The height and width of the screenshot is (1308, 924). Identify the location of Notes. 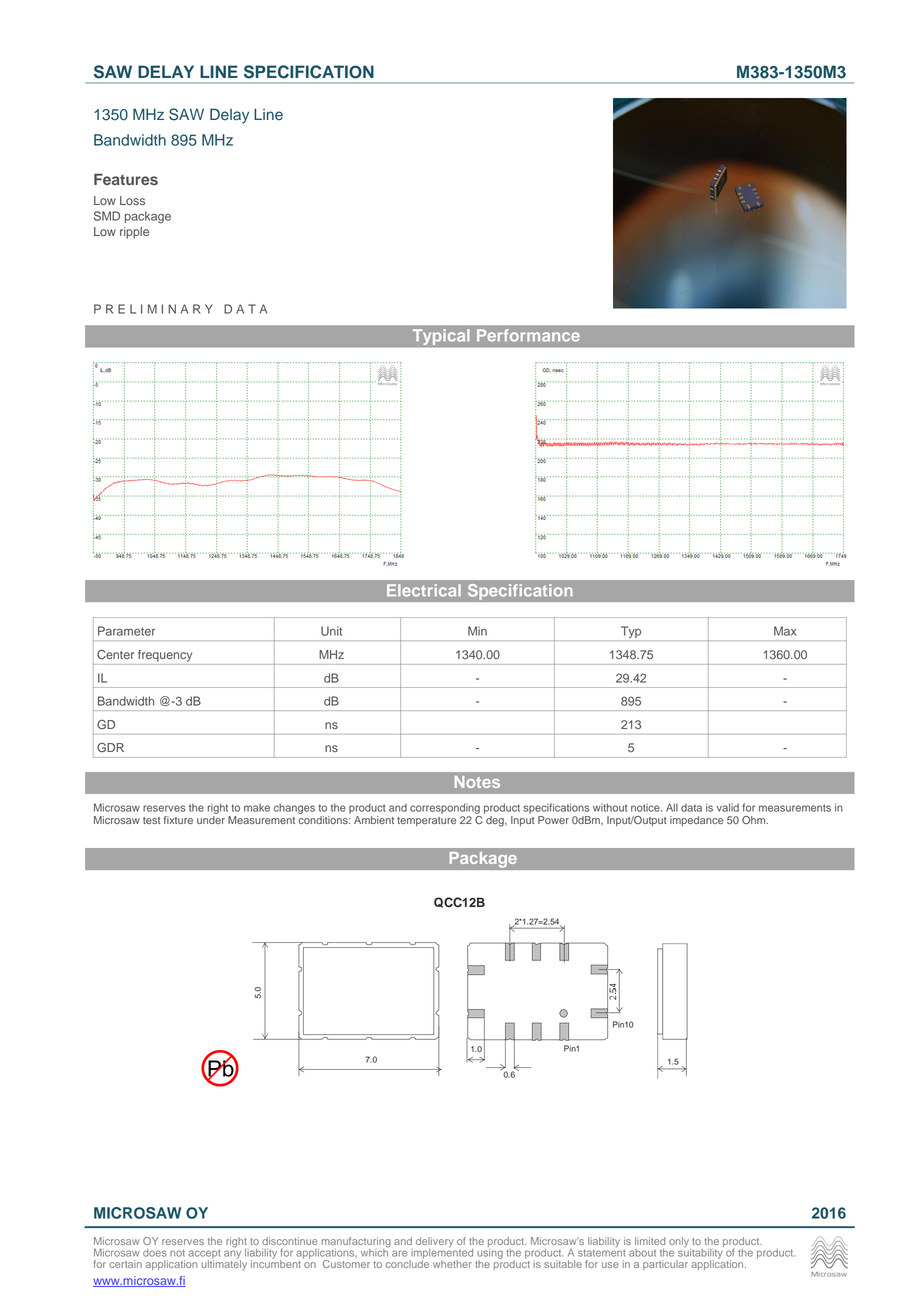
(477, 782).
